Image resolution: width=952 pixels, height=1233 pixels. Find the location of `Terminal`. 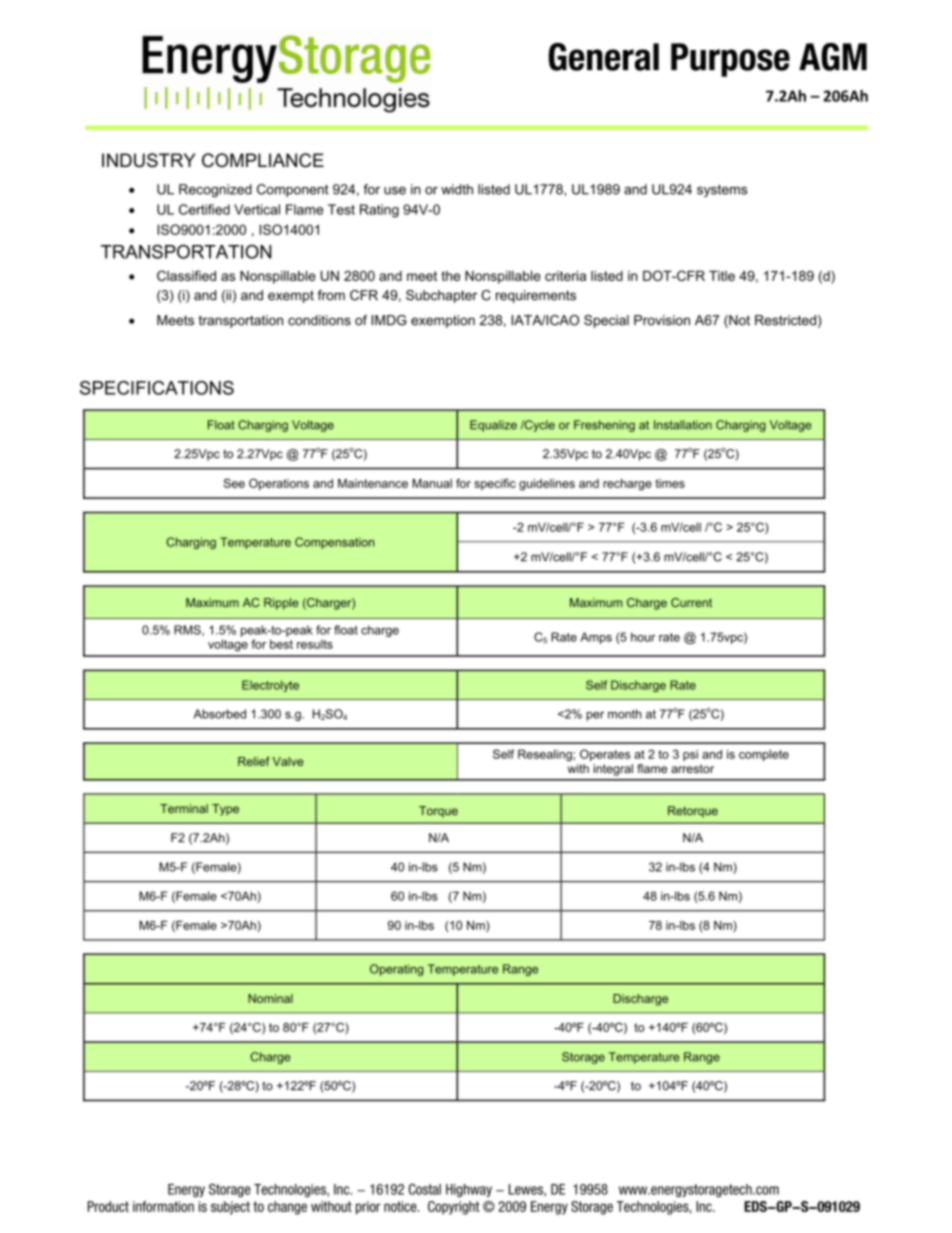

Terminal is located at coordinates (184, 808).
